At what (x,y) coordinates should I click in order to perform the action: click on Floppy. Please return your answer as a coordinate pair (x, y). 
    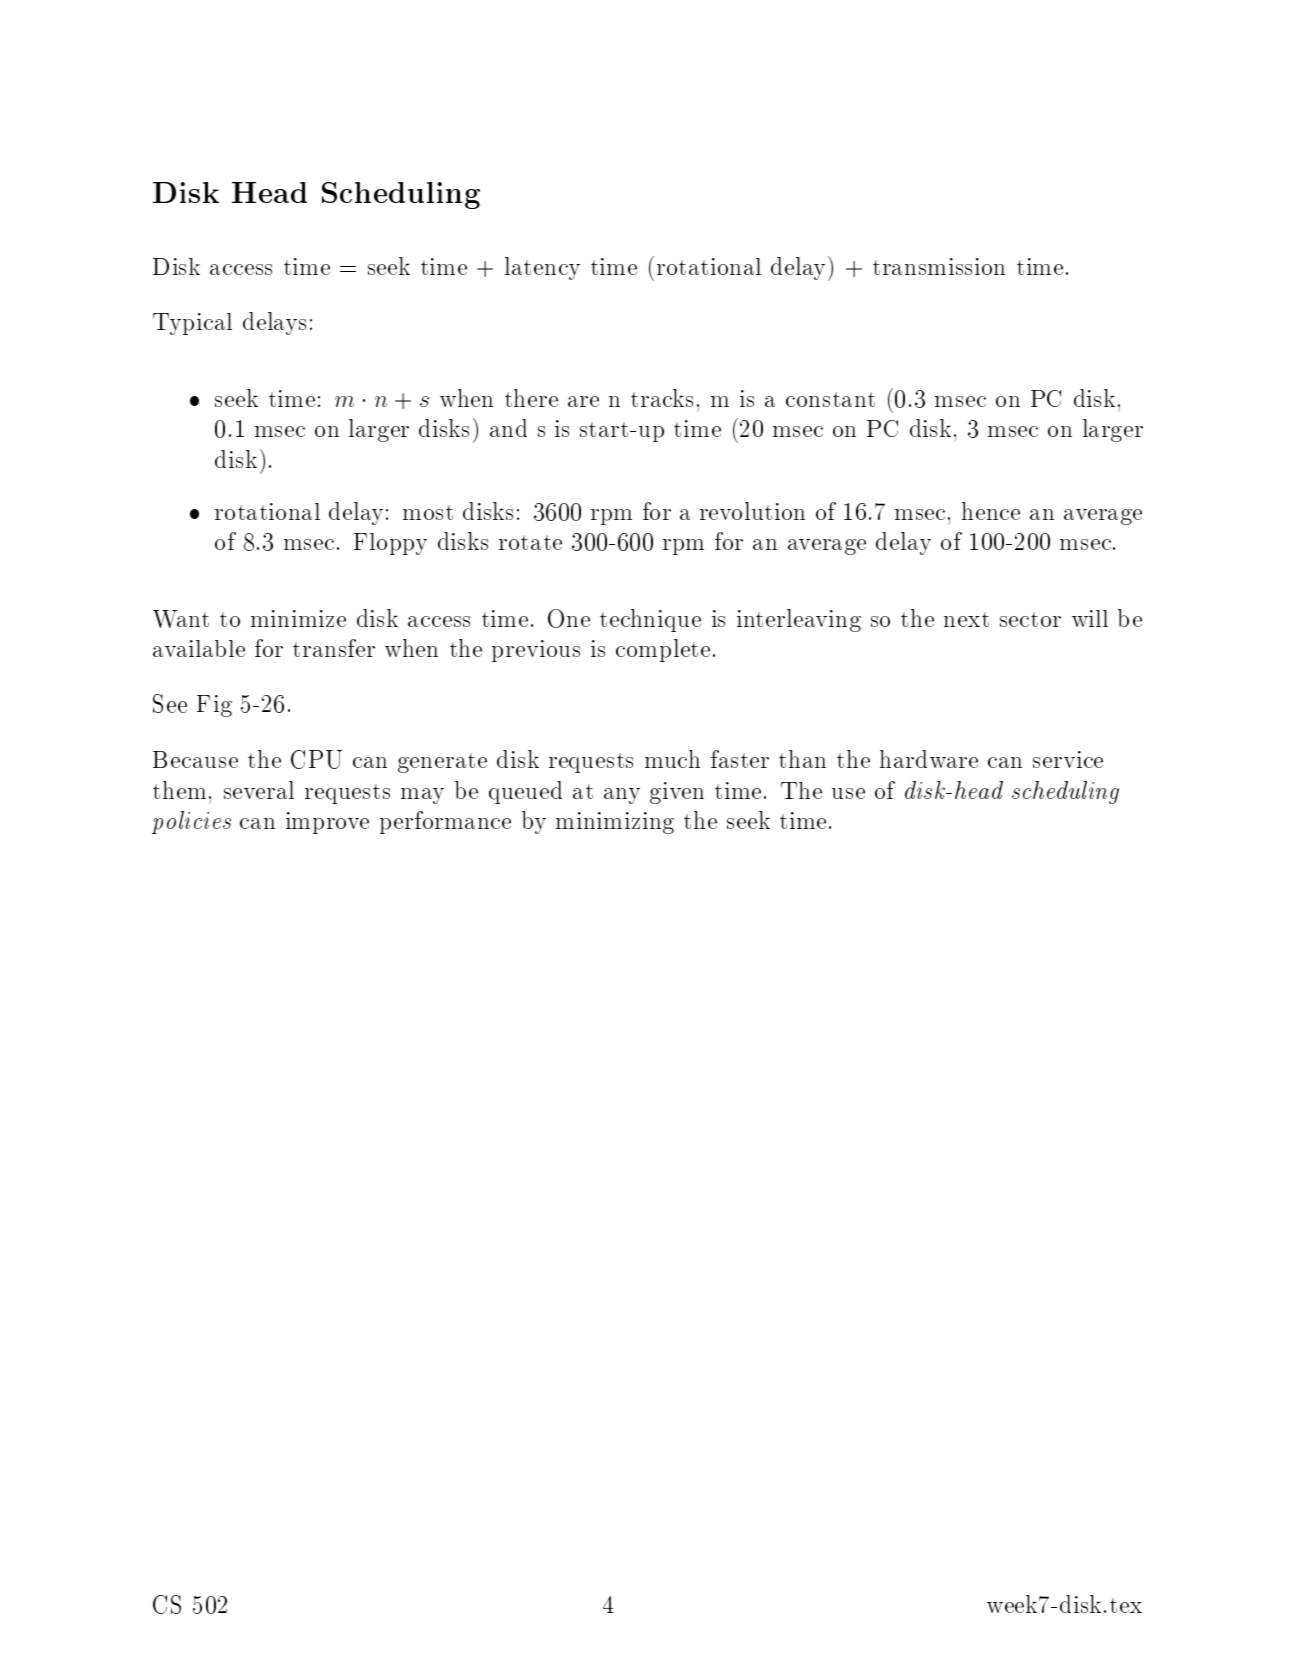
    Looking at the image, I should click on (390, 544).
